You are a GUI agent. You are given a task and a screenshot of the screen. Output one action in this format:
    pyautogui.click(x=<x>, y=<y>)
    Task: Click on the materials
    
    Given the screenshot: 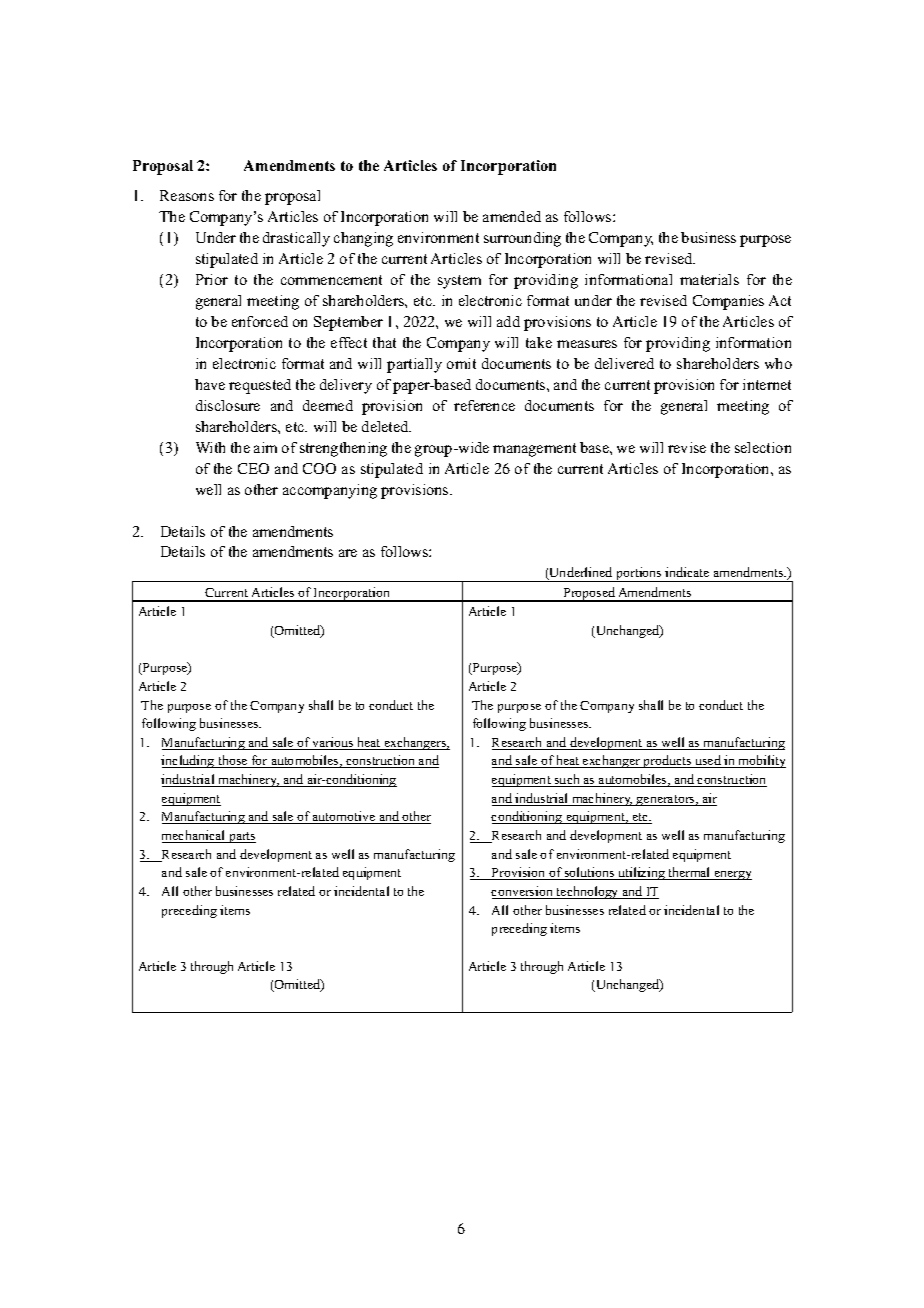 What is the action you would take?
    pyautogui.click(x=709, y=279)
